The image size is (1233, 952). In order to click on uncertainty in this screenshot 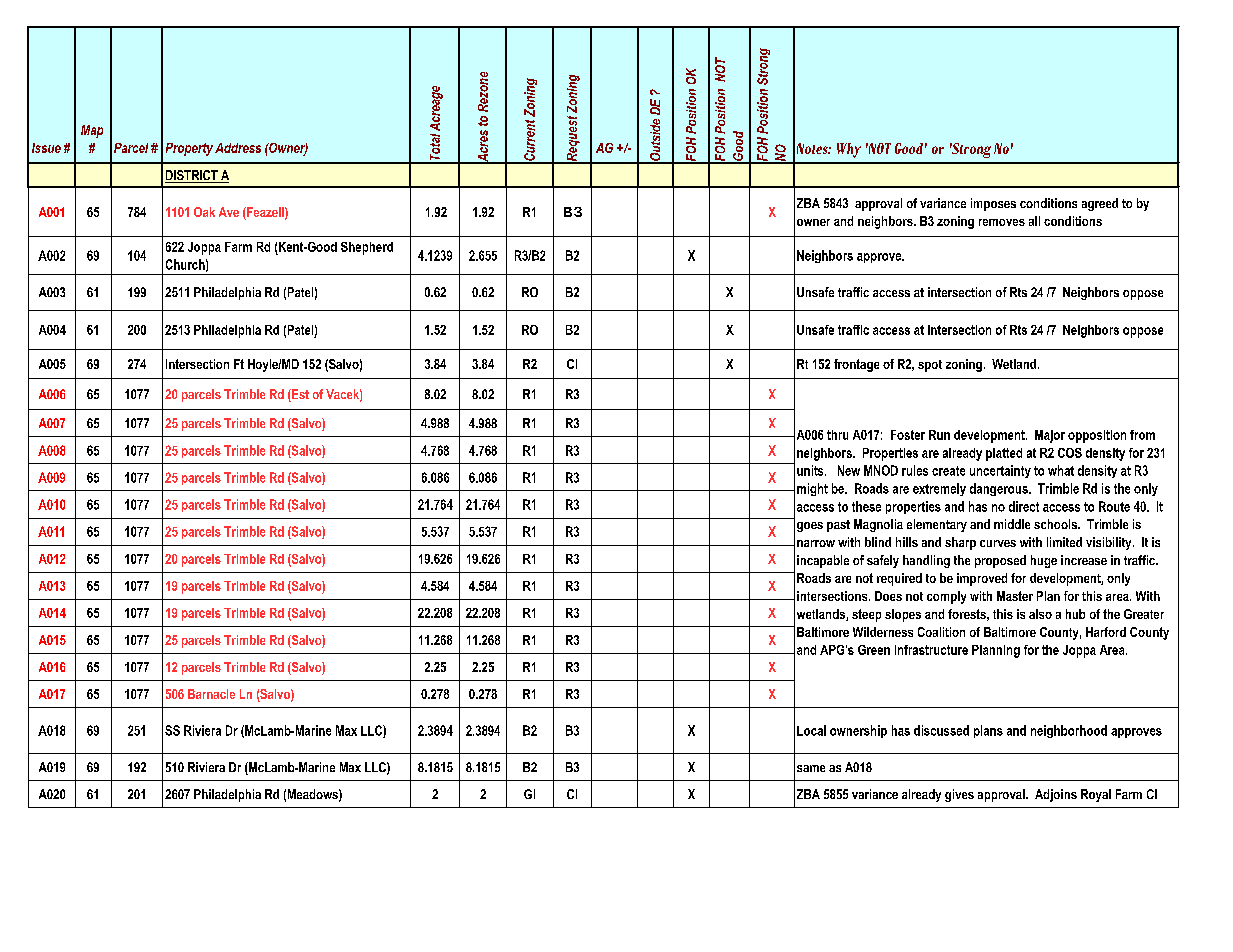, I will do `click(1000, 471)`.
